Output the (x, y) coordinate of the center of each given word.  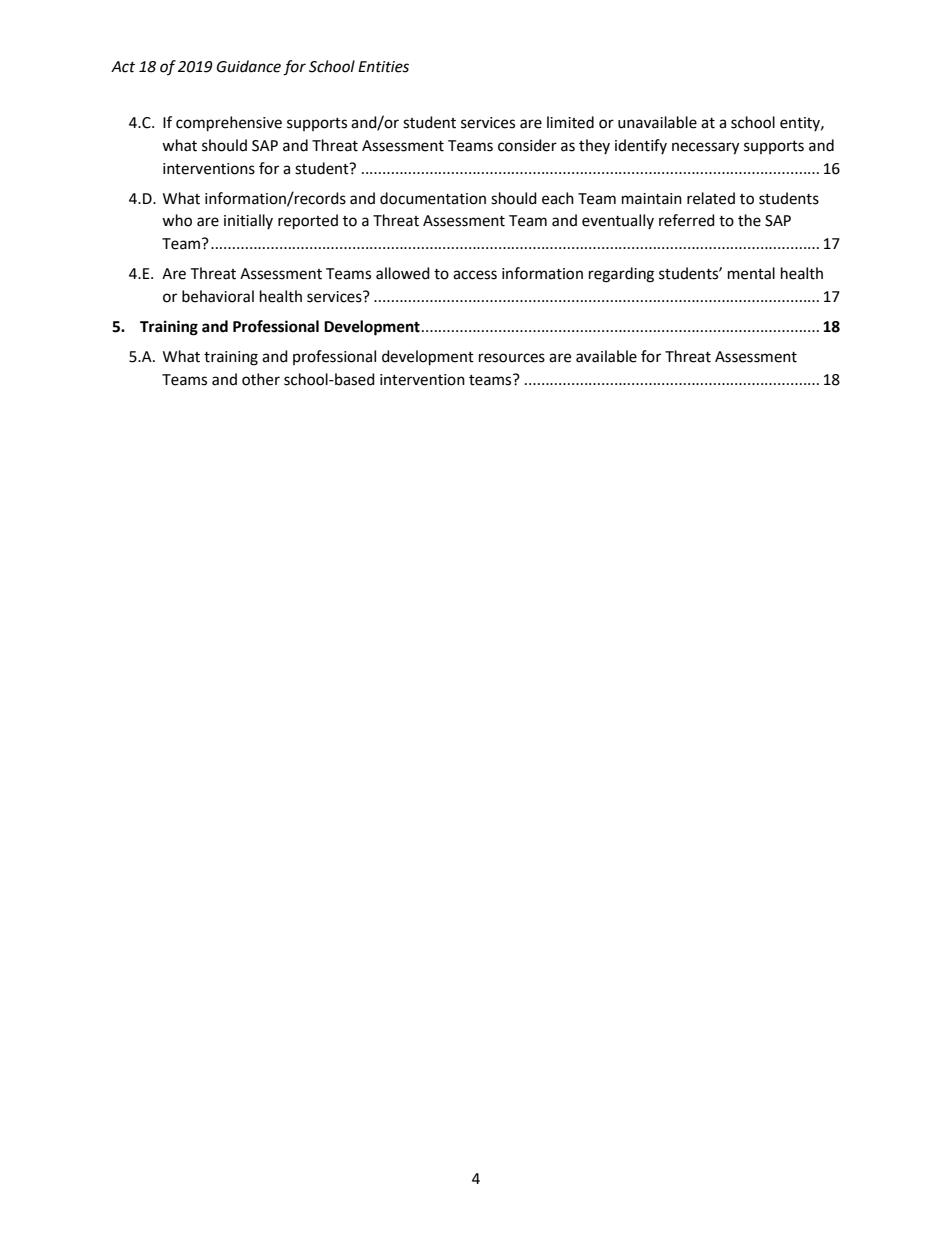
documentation (433, 198)
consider (527, 145)
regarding (621, 275)
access (475, 275)
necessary (705, 148)
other (261, 379)
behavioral (218, 296)
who (177, 220)
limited (570, 122)
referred (687, 220)
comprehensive (229, 124)
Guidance (249, 66)
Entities (383, 67)
